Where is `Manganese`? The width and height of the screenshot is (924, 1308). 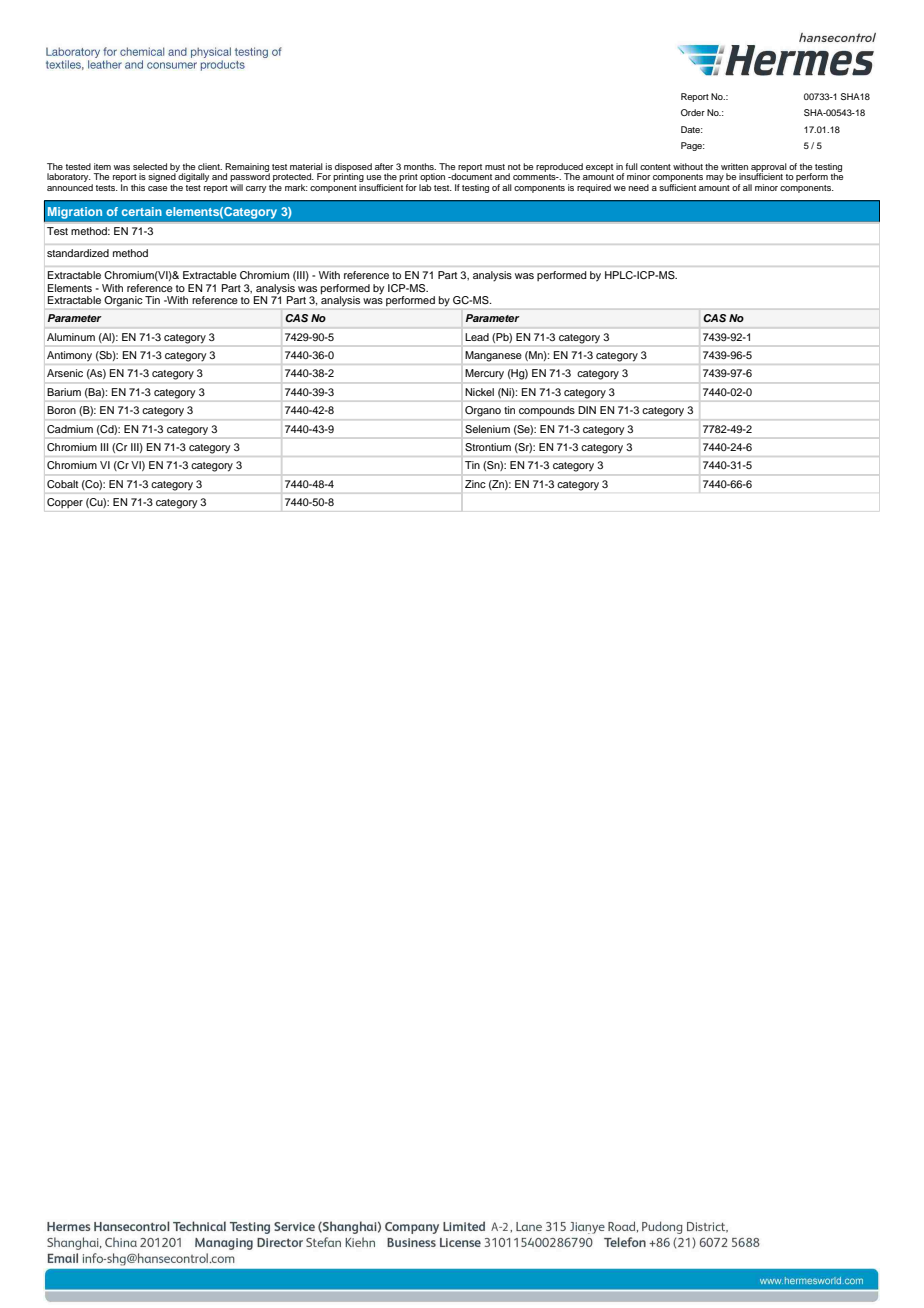
Manganese is located at coordinates (493, 356).
